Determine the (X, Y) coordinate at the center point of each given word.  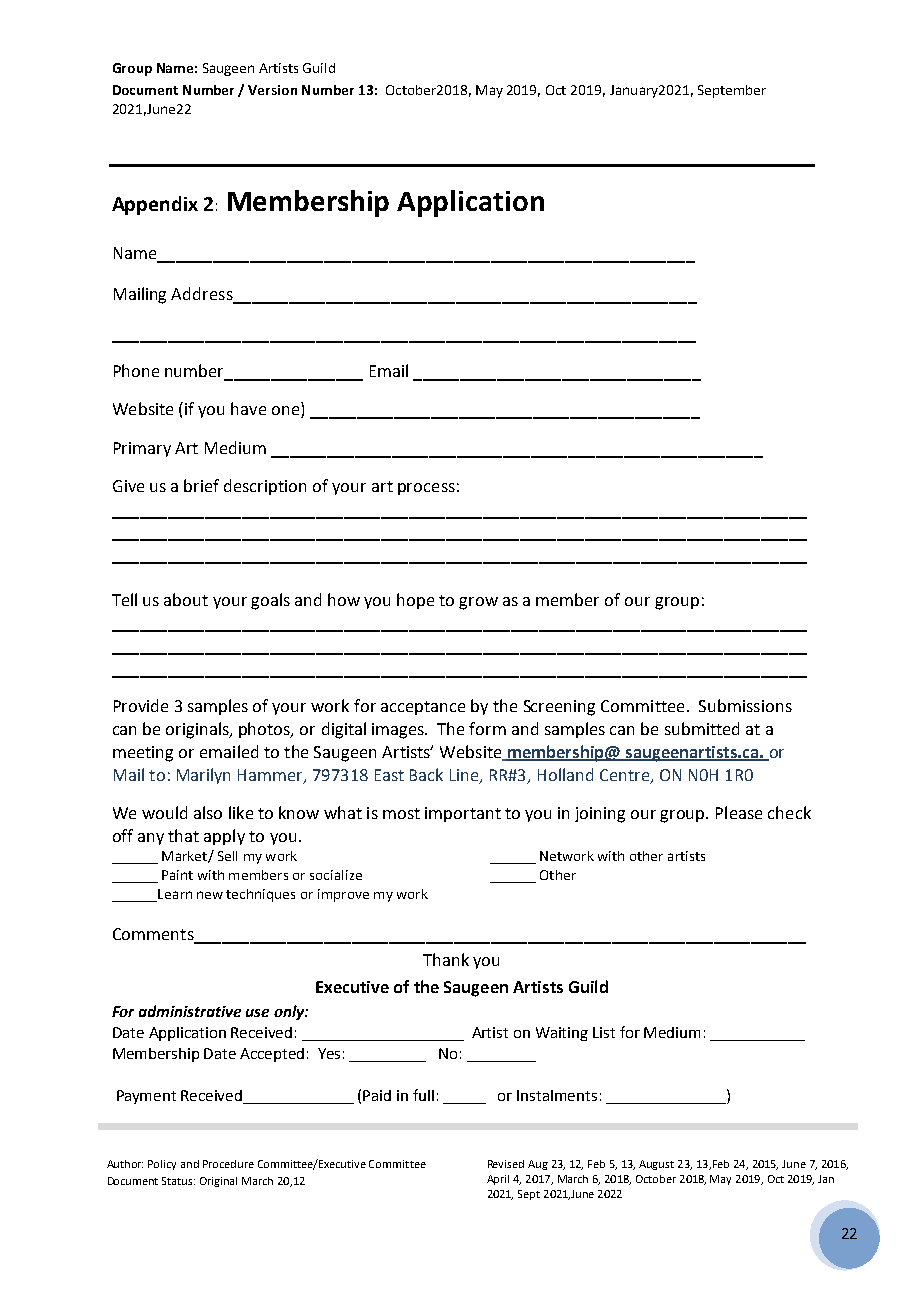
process (426, 489)
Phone (136, 370)
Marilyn (203, 776)
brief (201, 485)
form (487, 728)
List (604, 1032)
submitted (702, 728)
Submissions (745, 705)
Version (272, 90)
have (248, 408)
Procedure (228, 1164)
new (210, 895)
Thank (446, 959)
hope (415, 601)
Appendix (155, 205)
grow (478, 603)
